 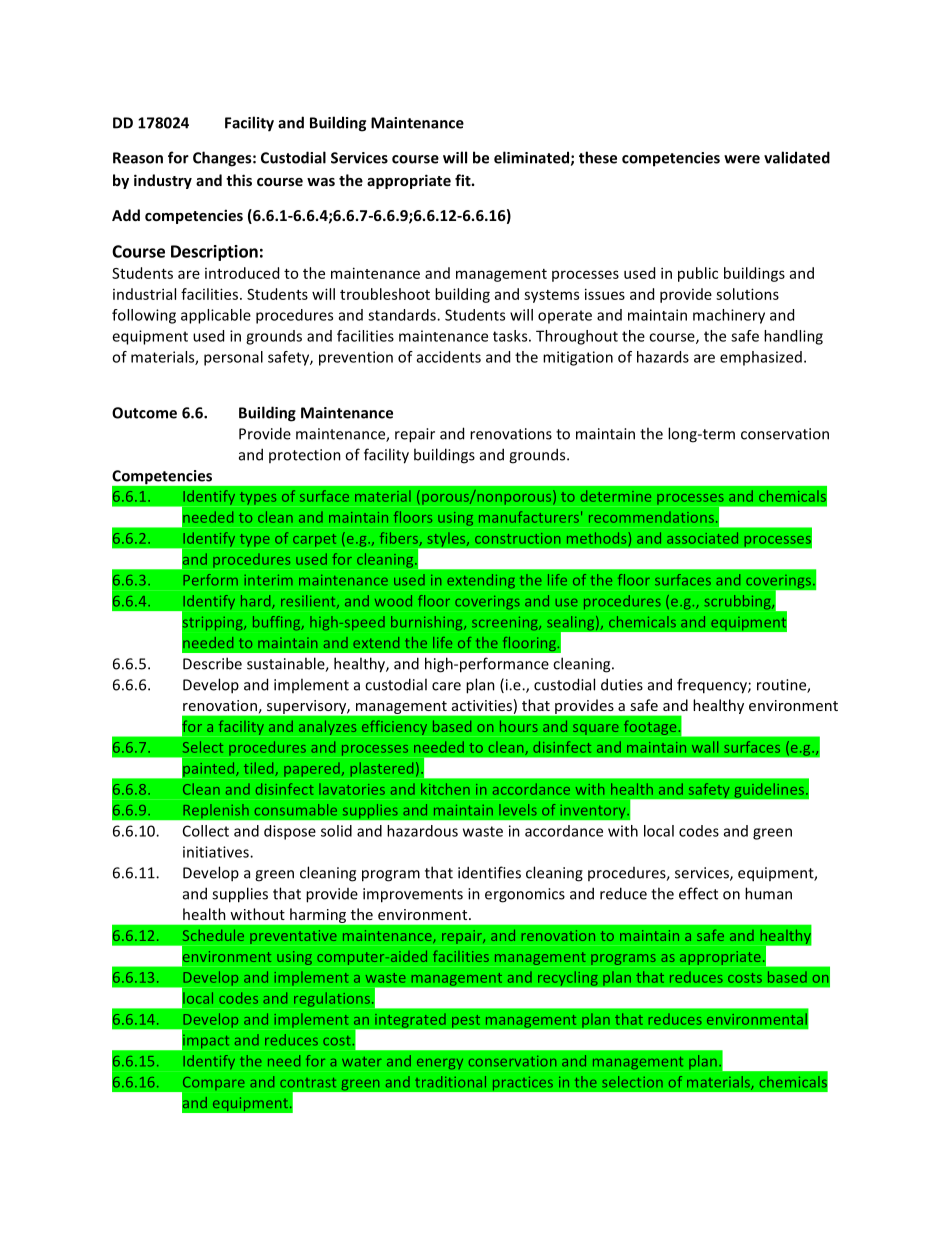 I want to click on effect, so click(x=698, y=893).
